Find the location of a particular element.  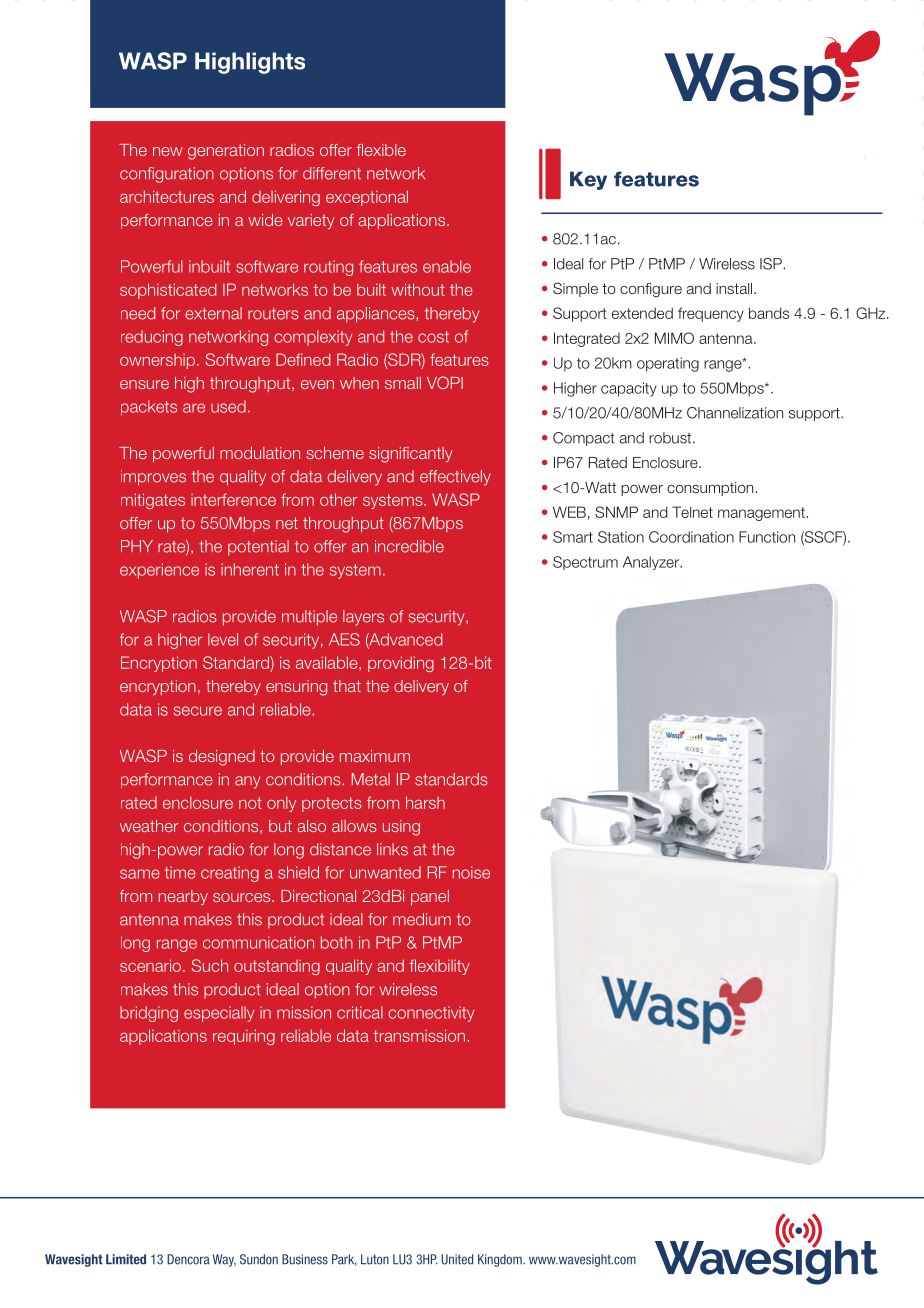

panel is located at coordinates (430, 897).
